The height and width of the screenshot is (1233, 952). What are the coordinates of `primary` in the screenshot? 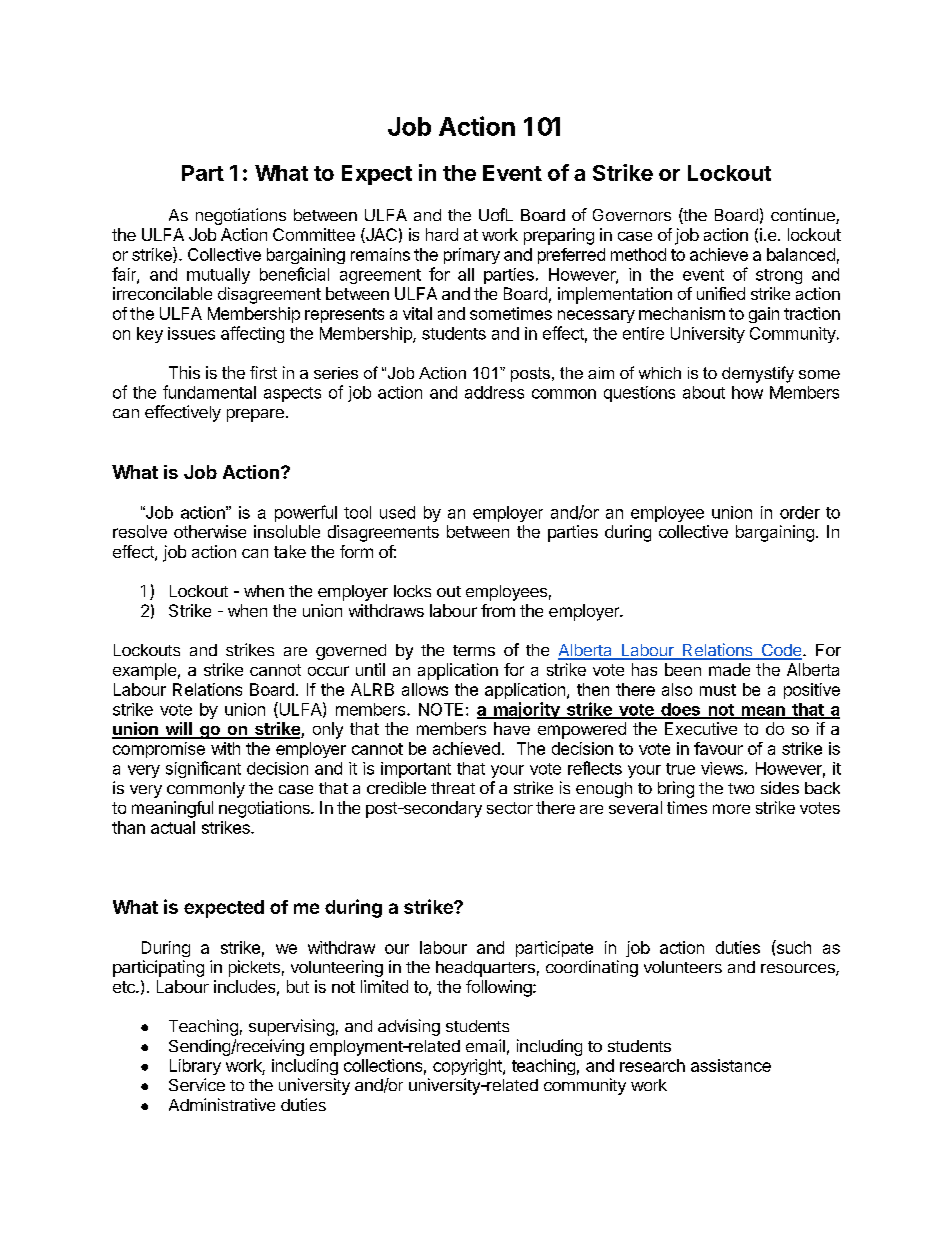 It's located at (472, 256).
